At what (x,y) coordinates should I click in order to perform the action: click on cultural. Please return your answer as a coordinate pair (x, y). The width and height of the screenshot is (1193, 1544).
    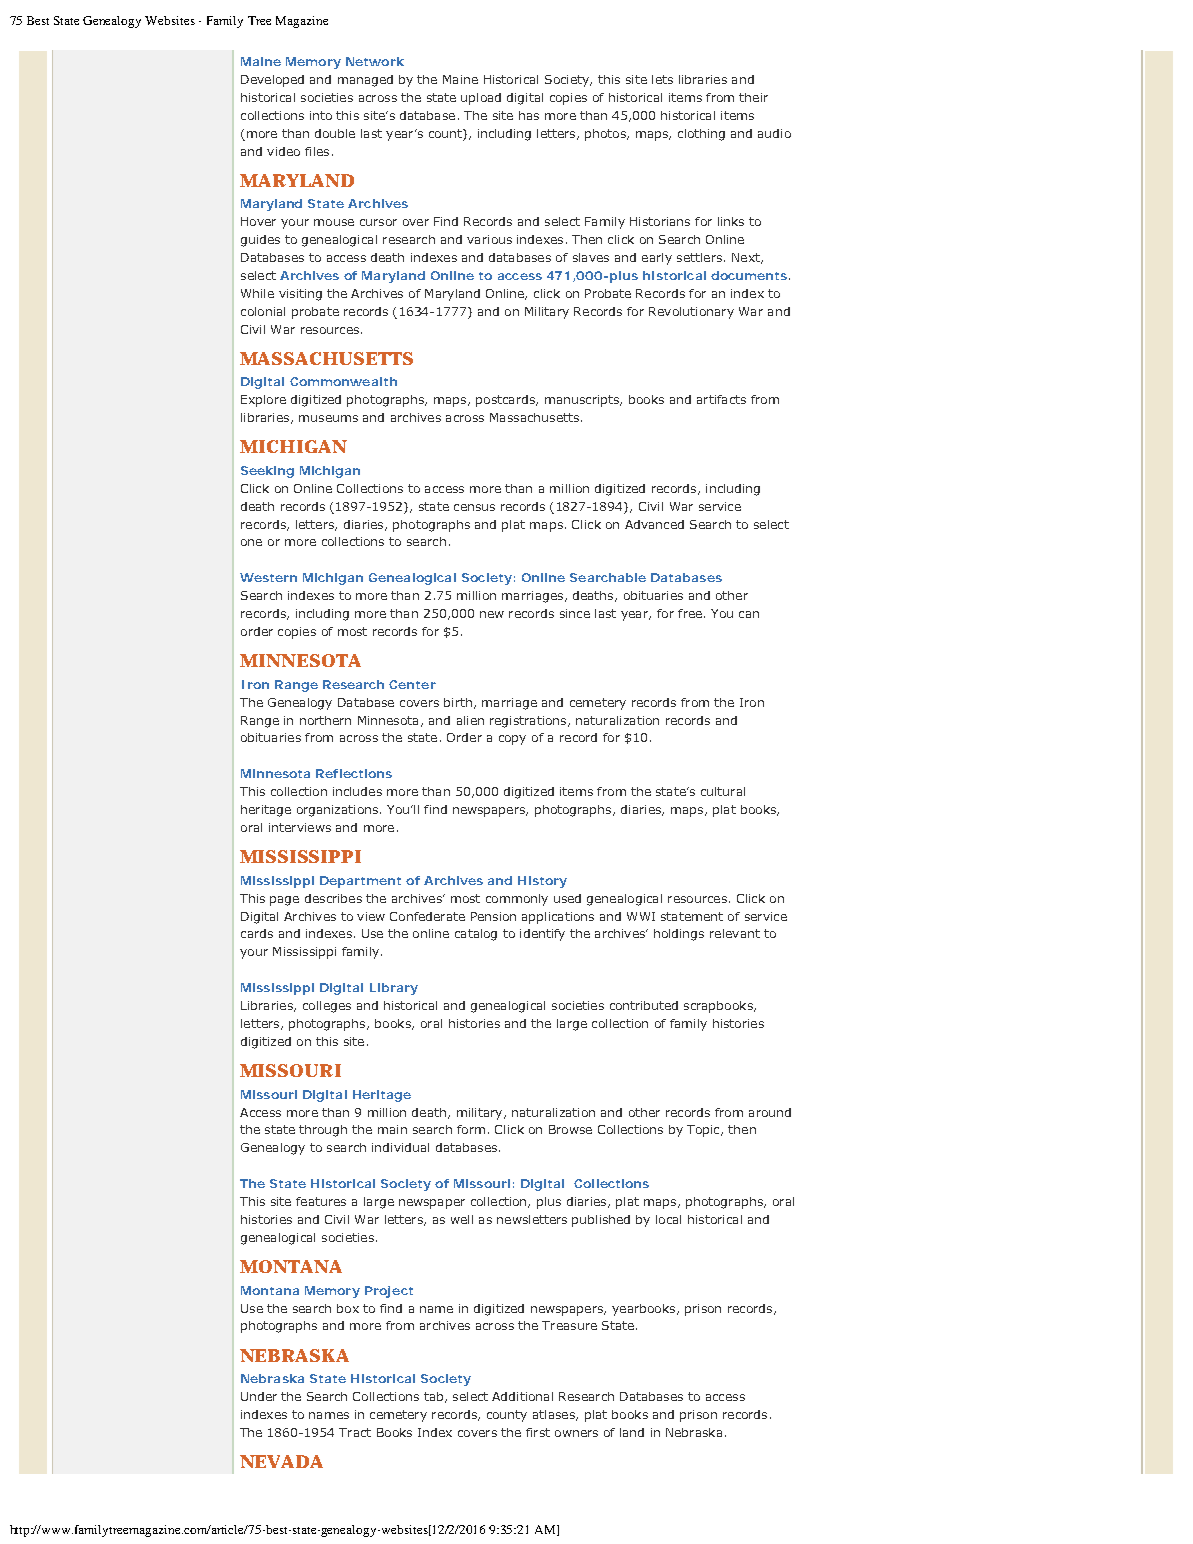
    Looking at the image, I should click on (723, 791).
